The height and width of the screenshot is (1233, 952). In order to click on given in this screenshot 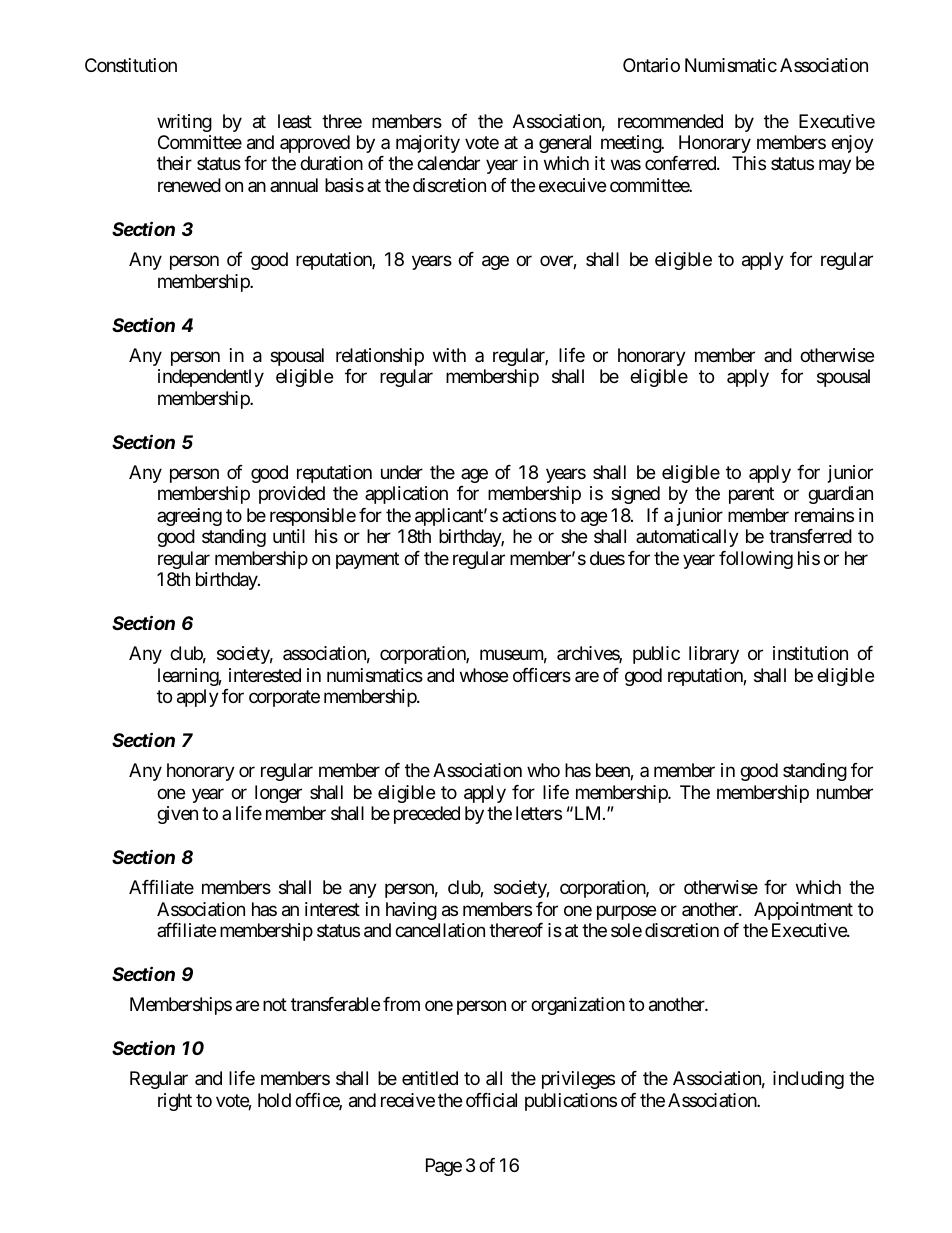, I will do `click(177, 815)`.
